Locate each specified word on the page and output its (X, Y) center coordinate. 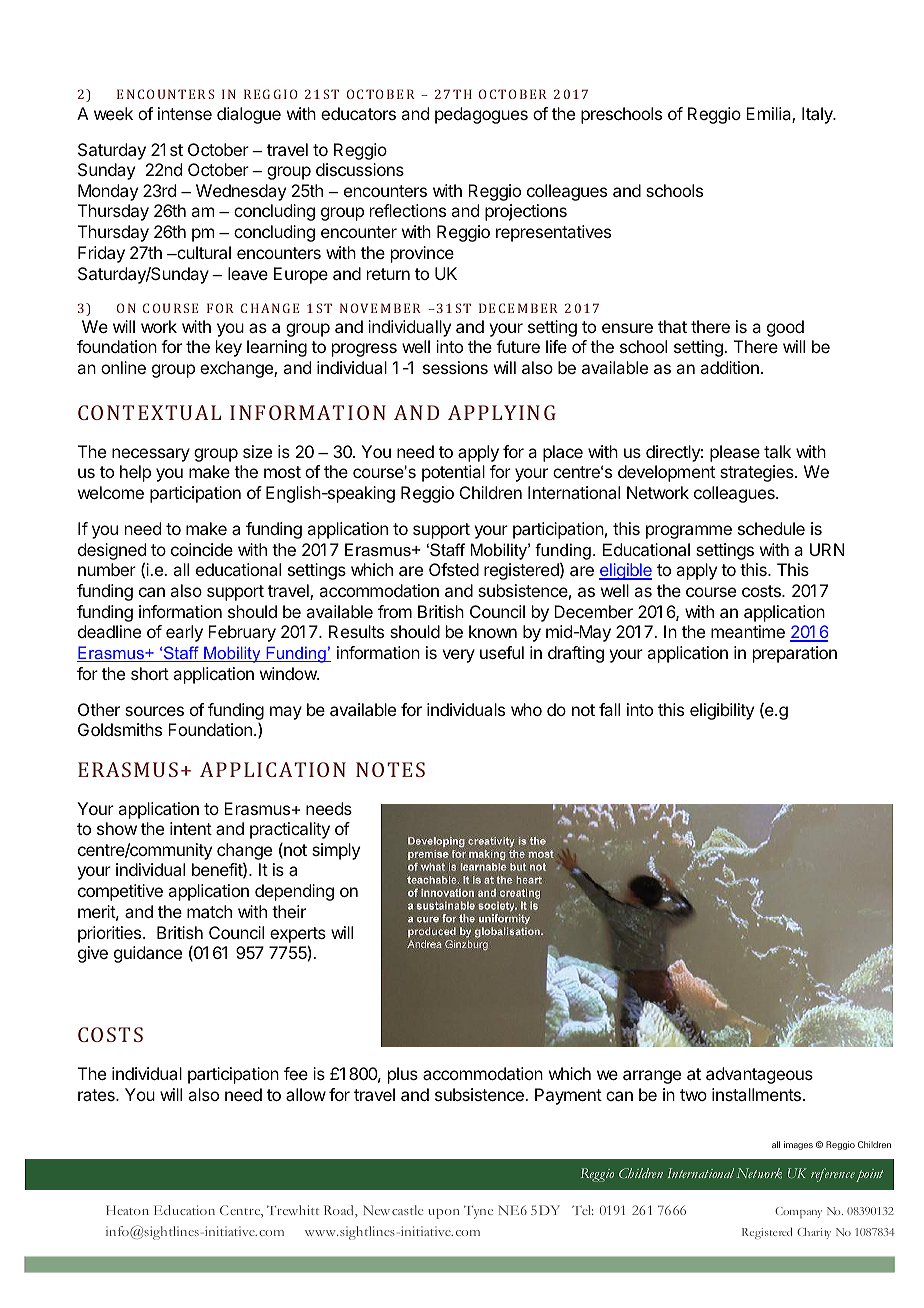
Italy (818, 115)
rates (97, 1095)
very (458, 656)
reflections (408, 210)
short (150, 673)
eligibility (722, 711)
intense (185, 113)
